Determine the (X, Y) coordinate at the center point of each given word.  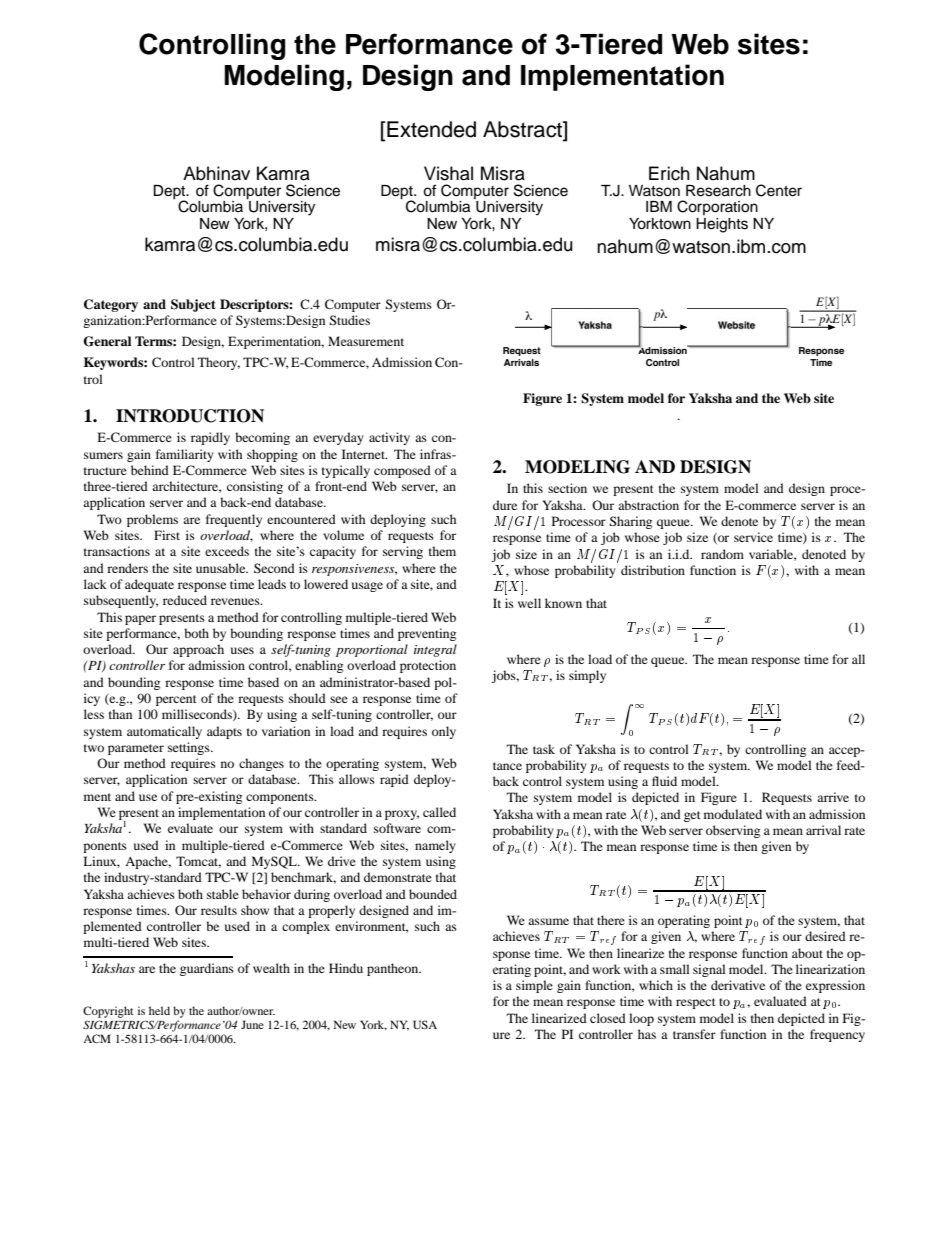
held (159, 1010)
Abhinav (216, 173)
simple (534, 986)
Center (779, 190)
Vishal (448, 173)
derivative (738, 985)
